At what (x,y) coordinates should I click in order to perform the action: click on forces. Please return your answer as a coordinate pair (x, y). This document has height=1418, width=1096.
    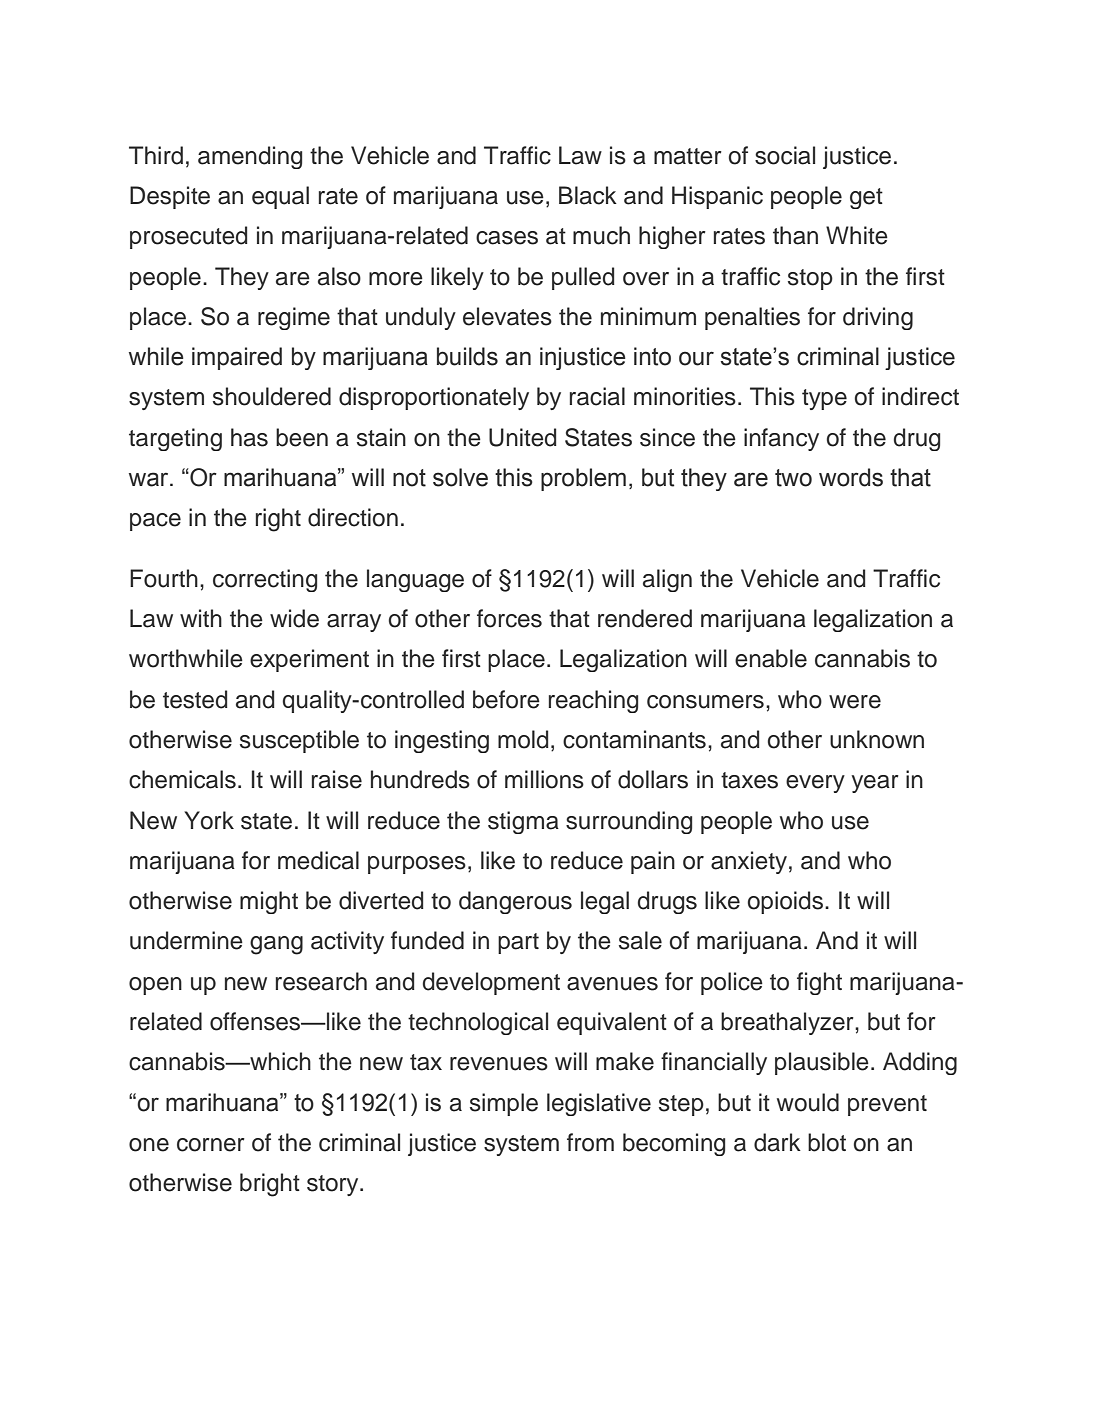
    Looking at the image, I should click on (509, 618).
